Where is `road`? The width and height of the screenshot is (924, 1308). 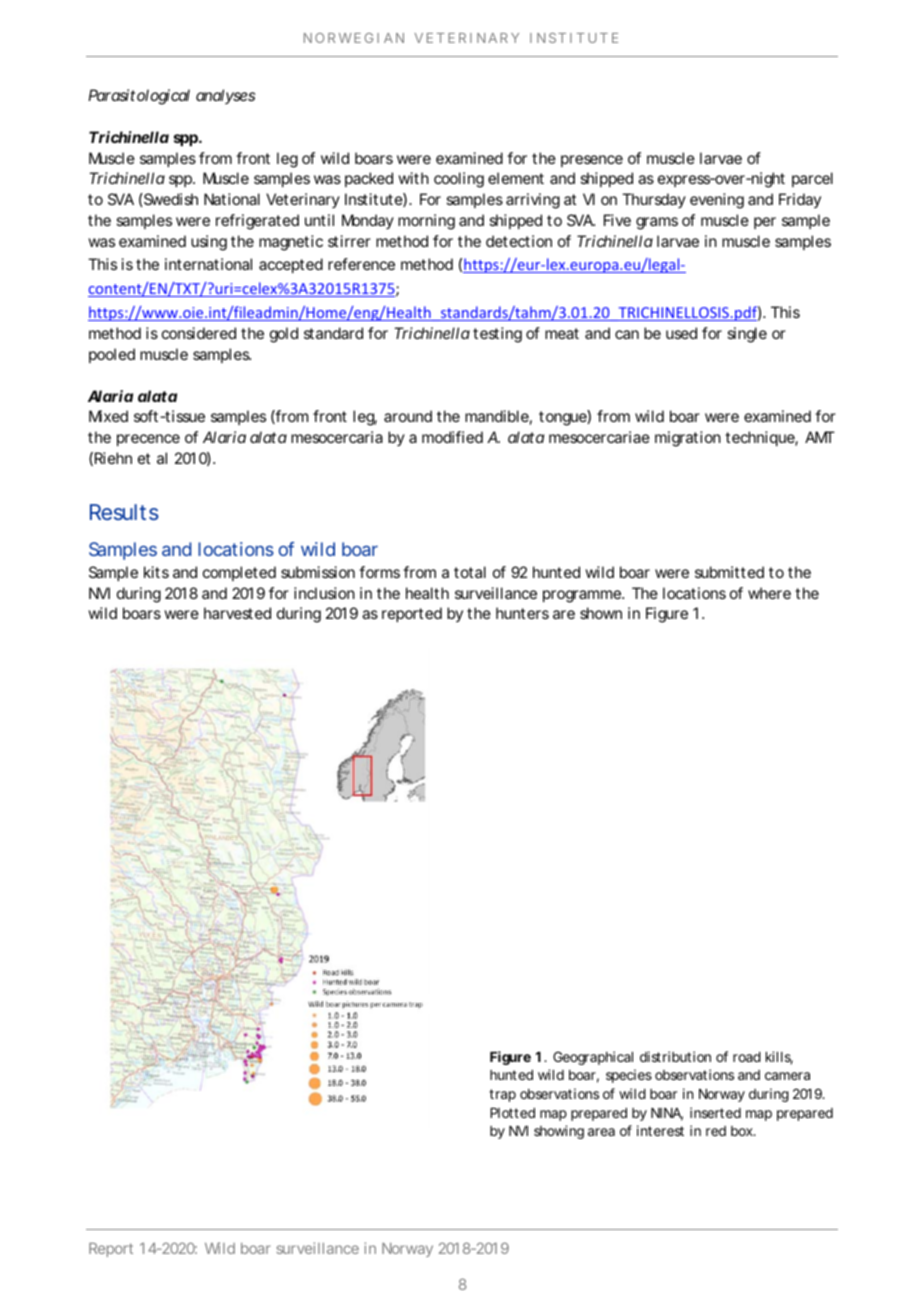 road is located at coordinates (747, 1057).
